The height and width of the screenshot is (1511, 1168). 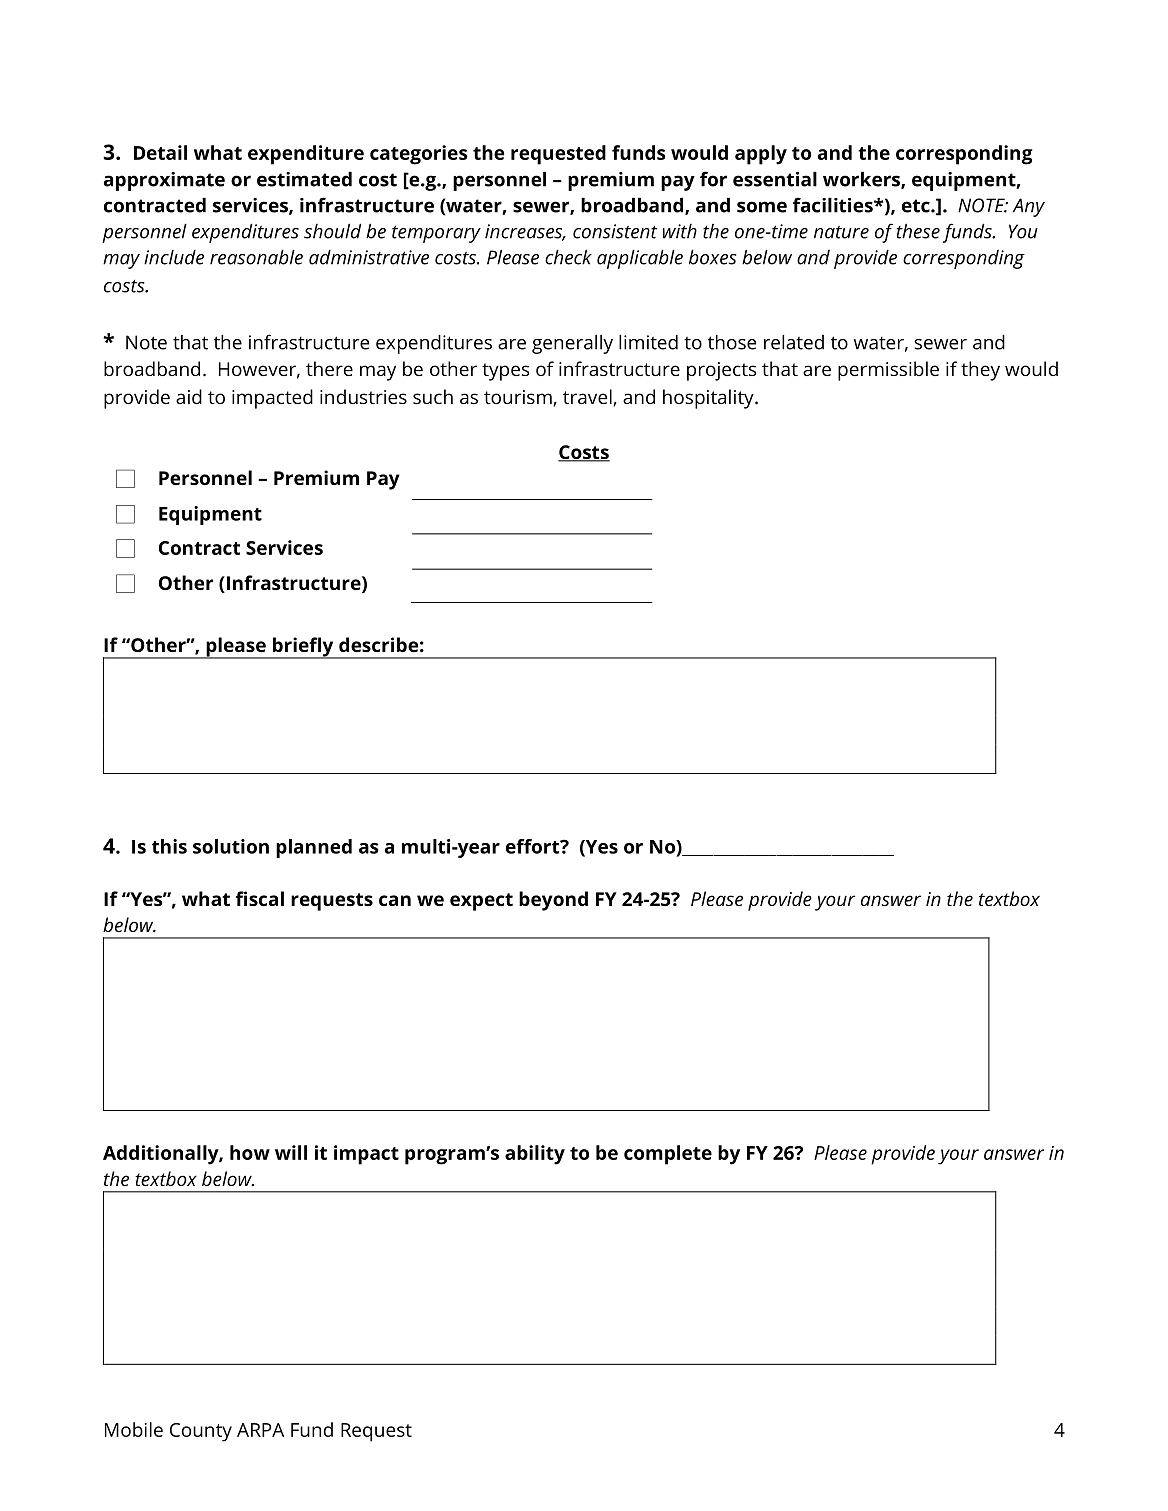 What do you see at coordinates (535, 1155) in the screenshot?
I see `ability` at bounding box center [535, 1155].
